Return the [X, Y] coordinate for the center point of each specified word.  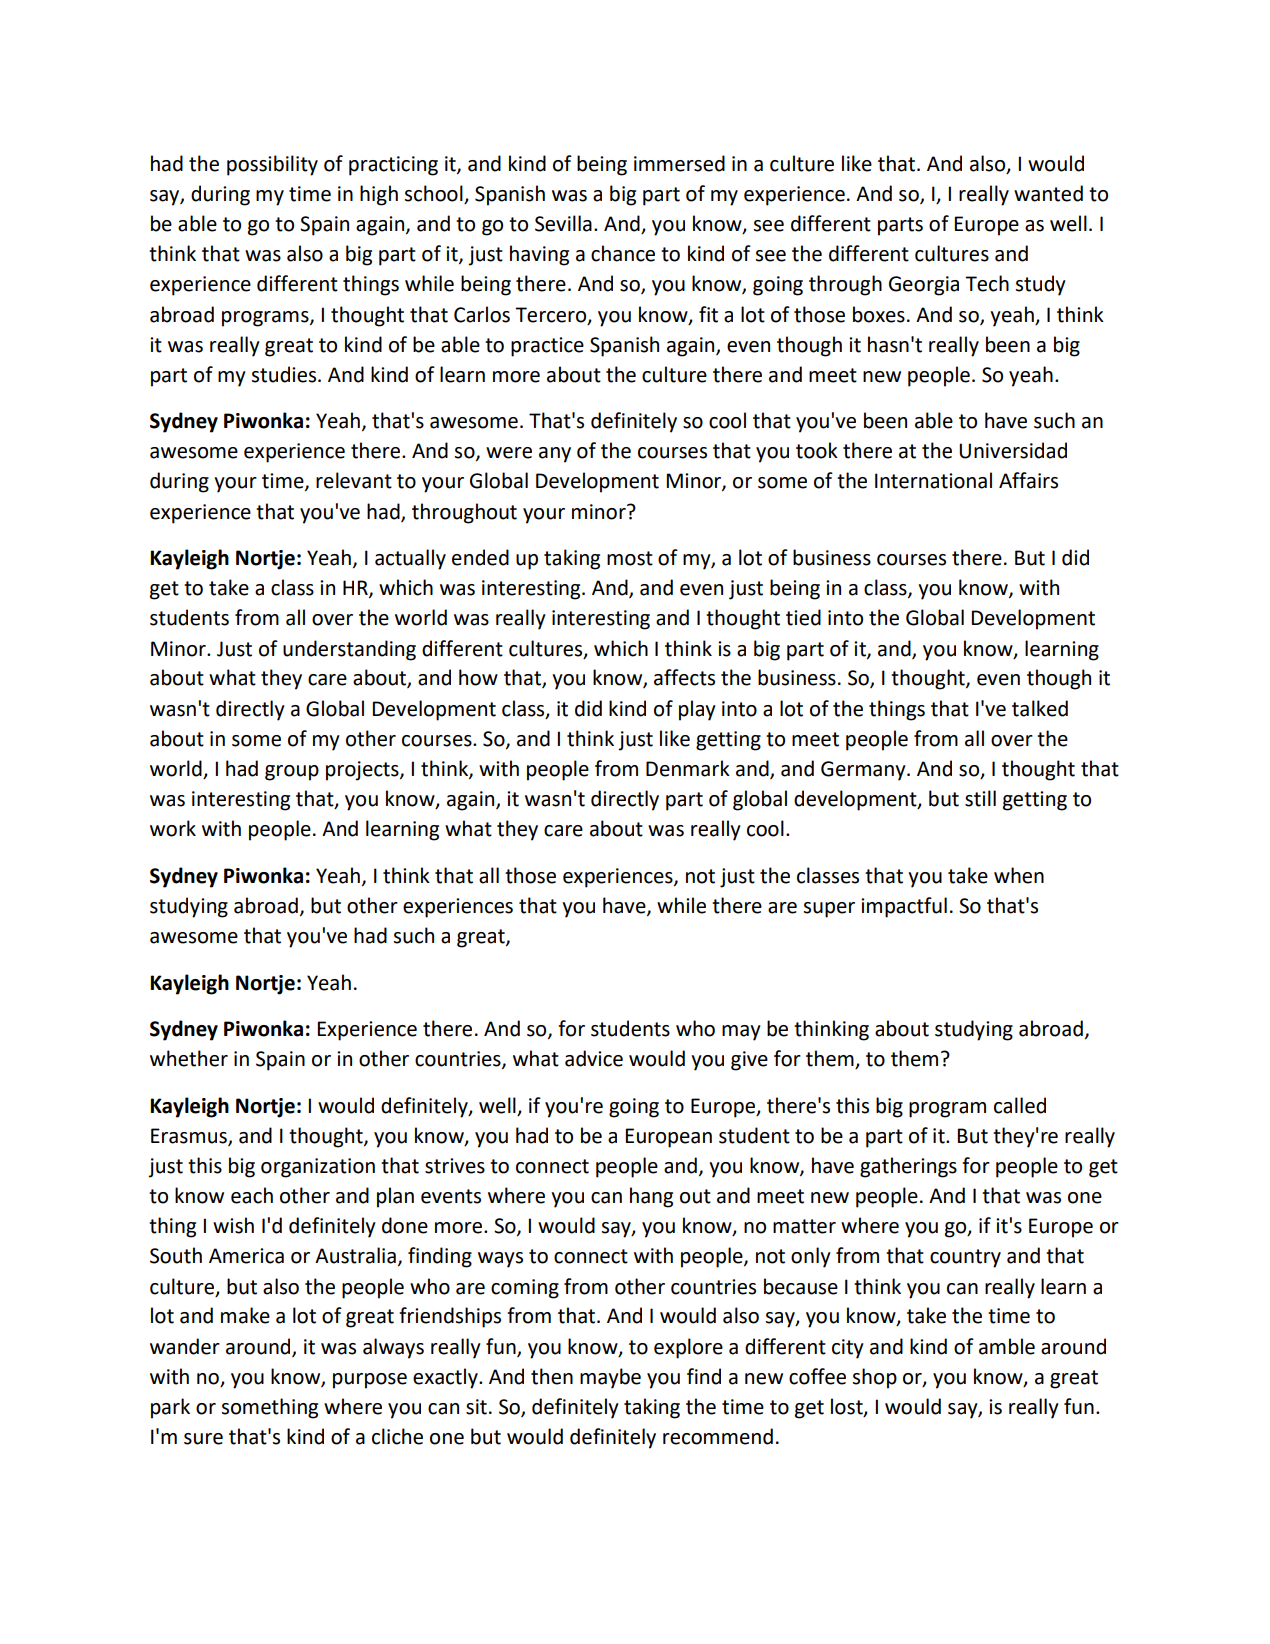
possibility [272, 165]
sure [203, 1439]
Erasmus [190, 1137]
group [292, 773]
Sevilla [563, 223]
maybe [610, 1378]
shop [875, 1378]
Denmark [688, 768]
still [980, 798]
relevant [354, 480]
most [630, 558]
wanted [1048, 193]
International [933, 480]
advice [594, 1058]
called [1020, 1105]
